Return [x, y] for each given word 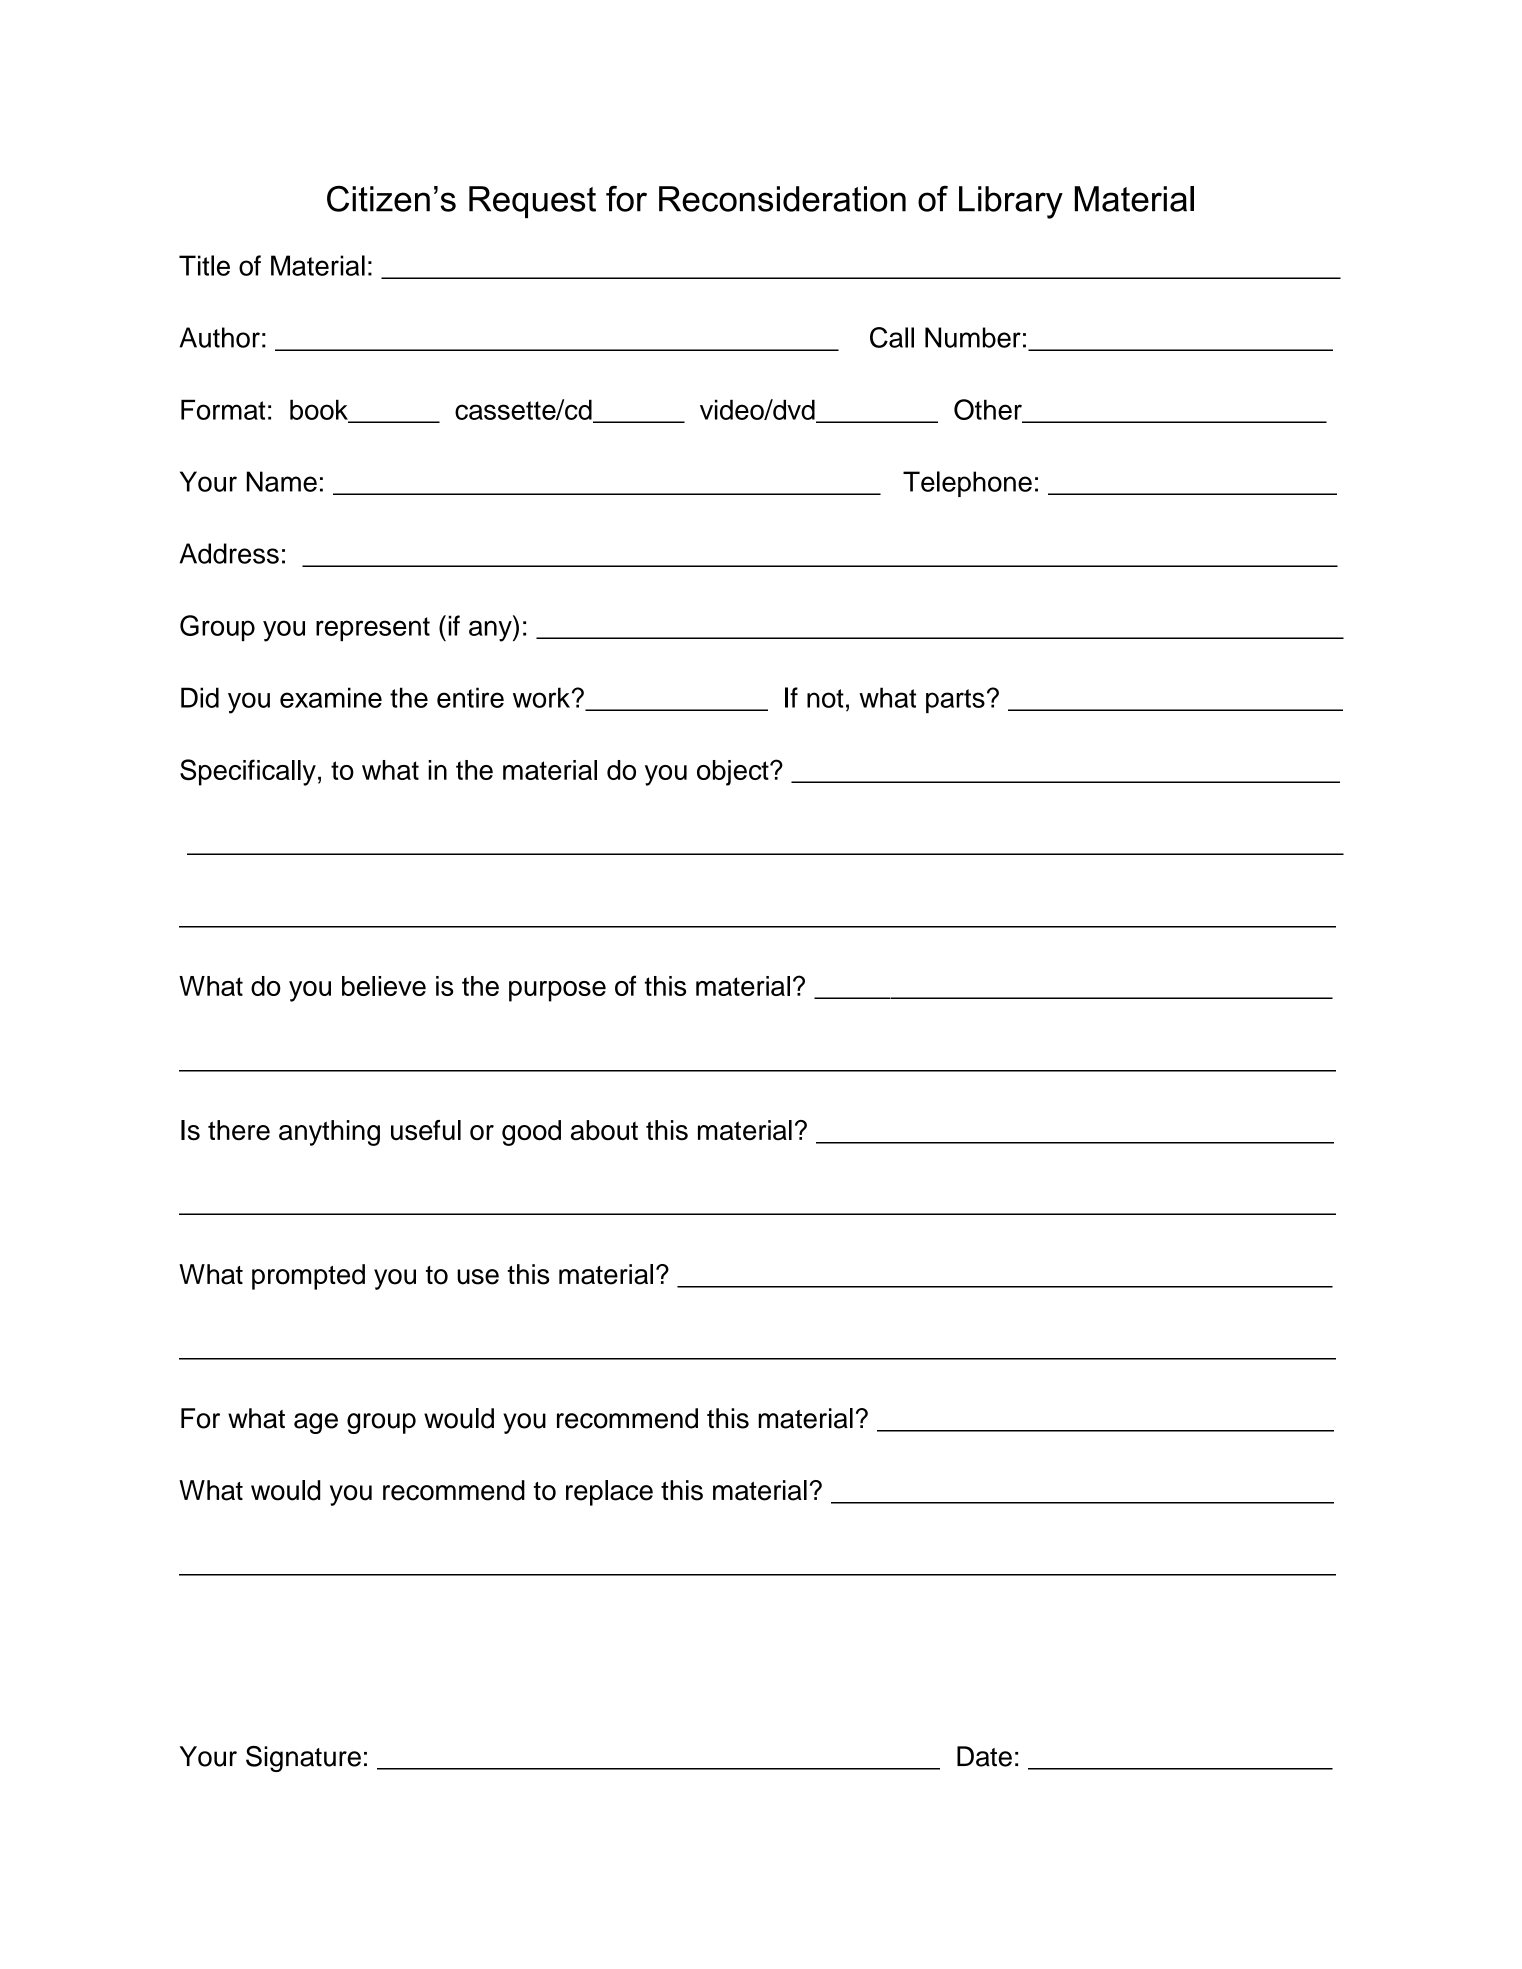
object [734, 773]
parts [955, 701]
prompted [308, 1277]
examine [331, 697]
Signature [303, 1759]
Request [532, 202]
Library [1011, 202]
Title [204, 265]
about [604, 1130]
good [531, 1133]
